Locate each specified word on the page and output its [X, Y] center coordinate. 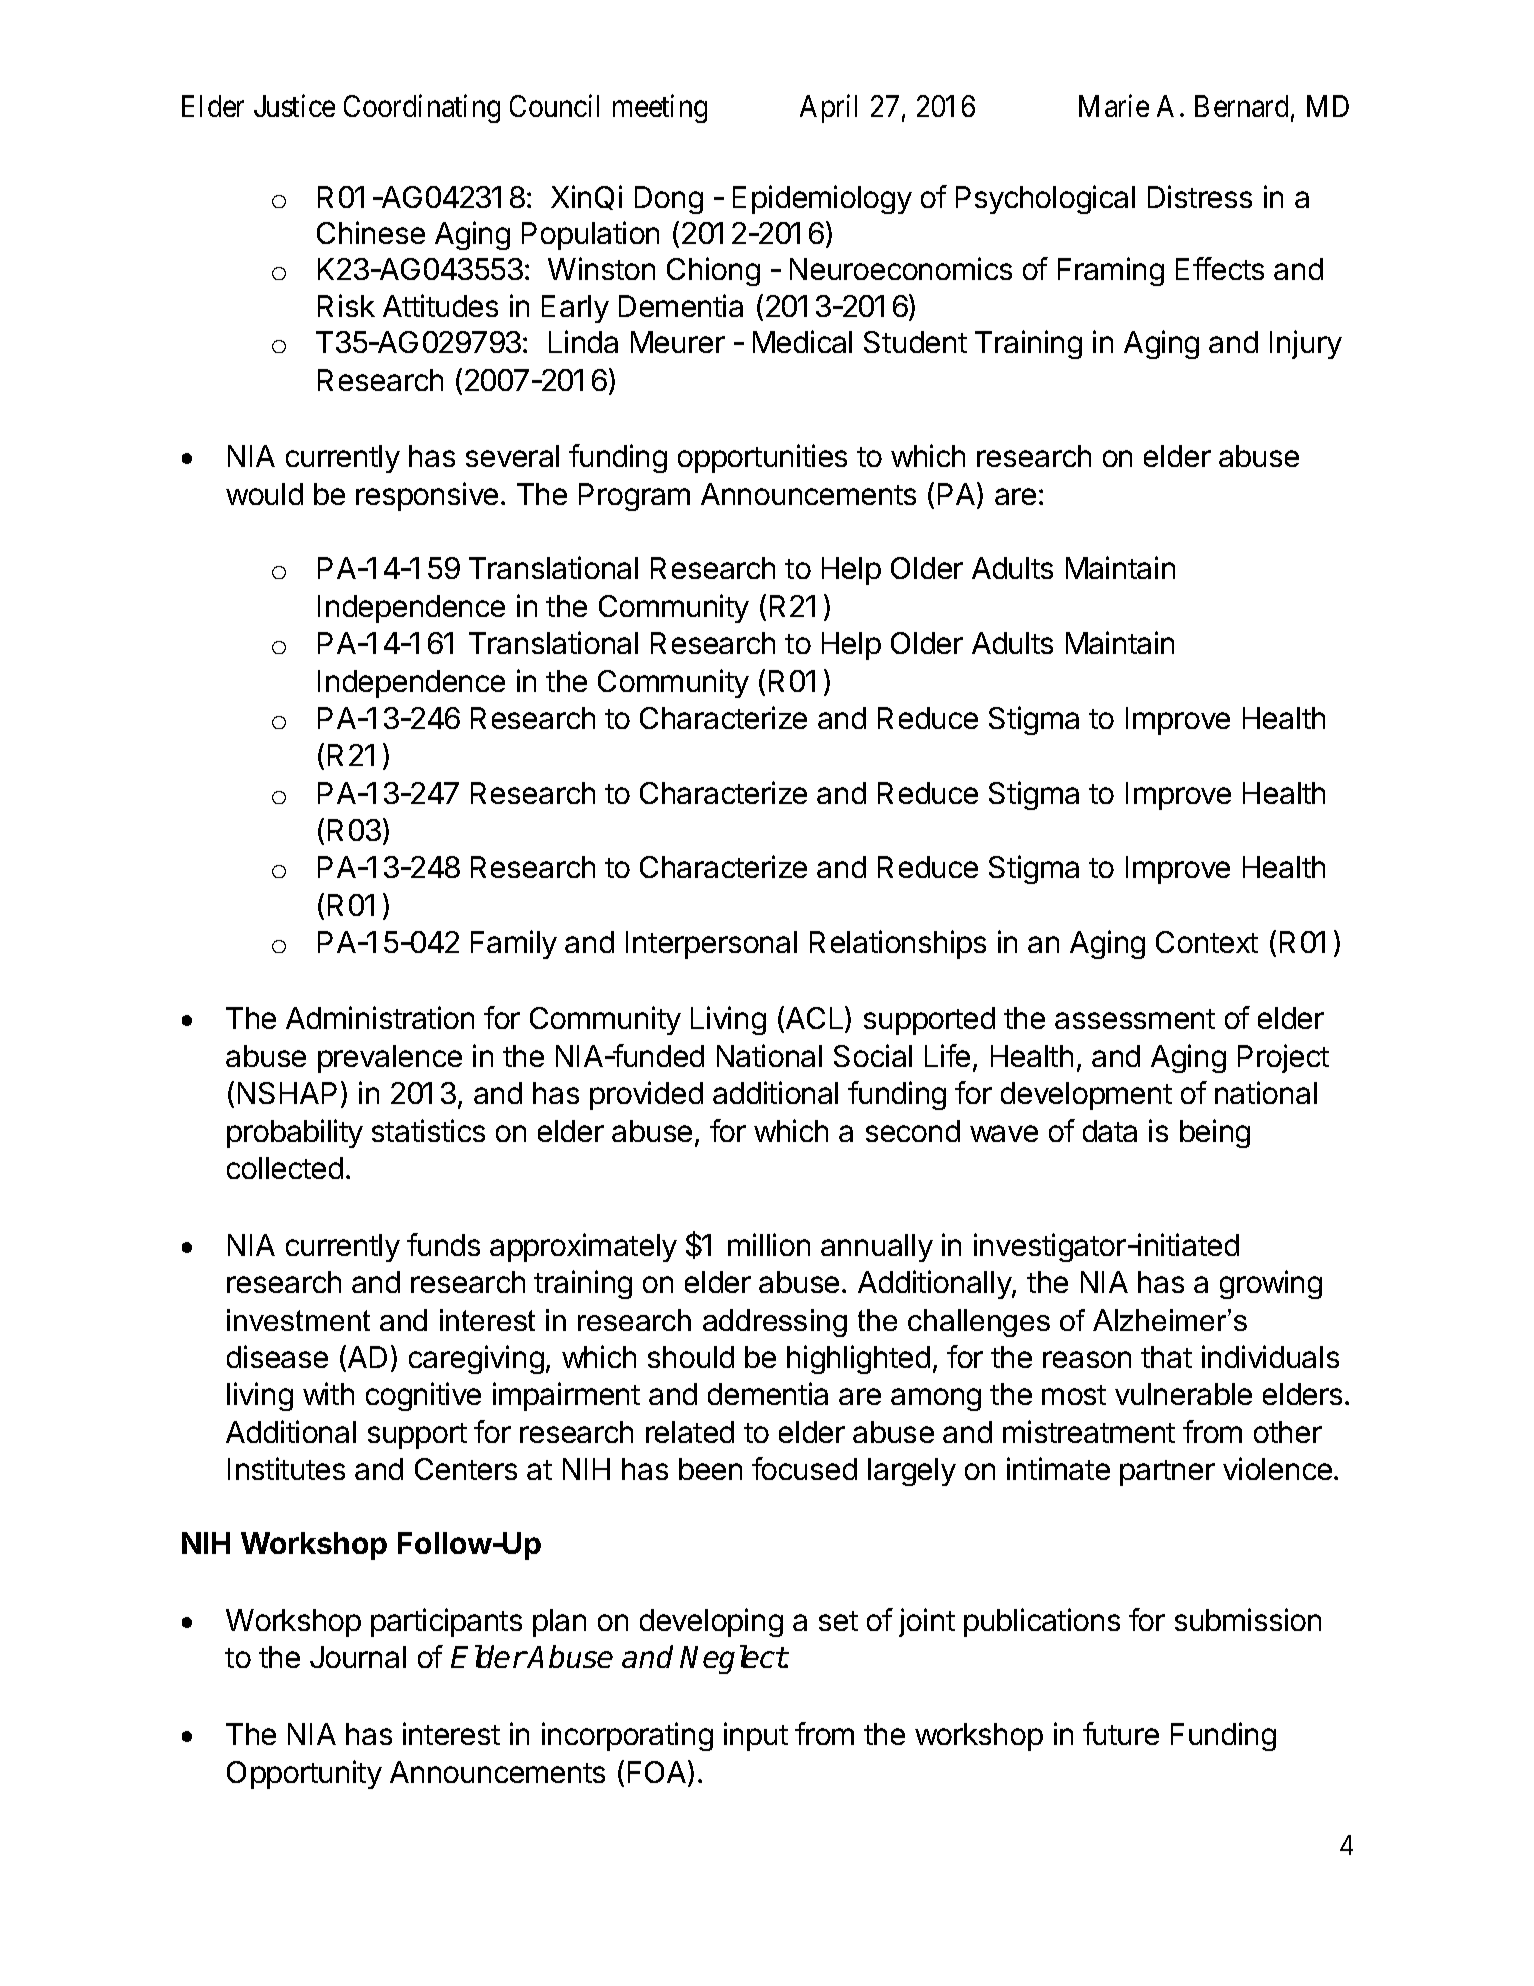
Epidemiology [822, 199]
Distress [1200, 196]
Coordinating [422, 108]
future [1121, 1733]
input [756, 1736]
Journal [358, 1657]
